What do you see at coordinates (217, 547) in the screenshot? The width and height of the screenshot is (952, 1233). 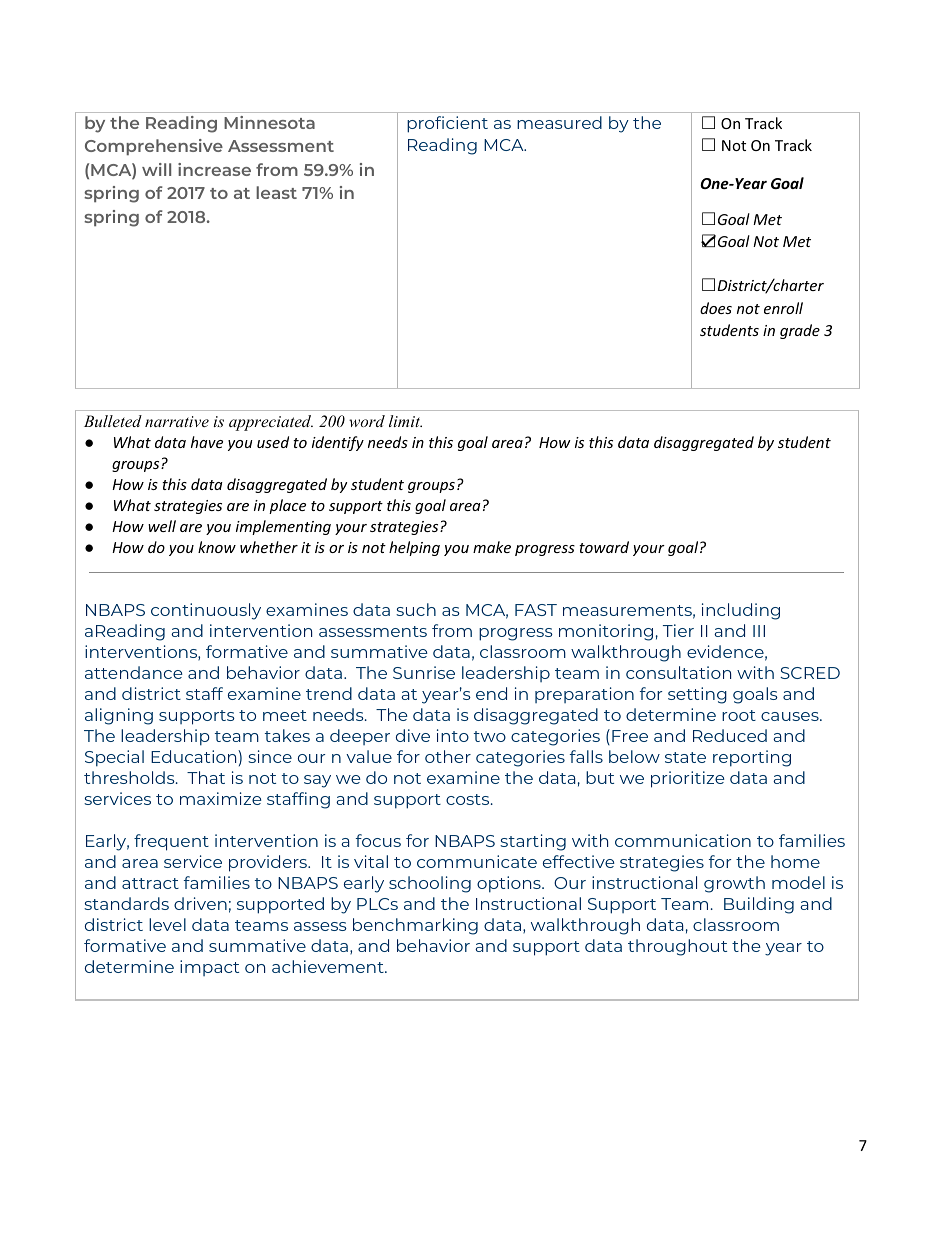 I see `know` at bounding box center [217, 547].
